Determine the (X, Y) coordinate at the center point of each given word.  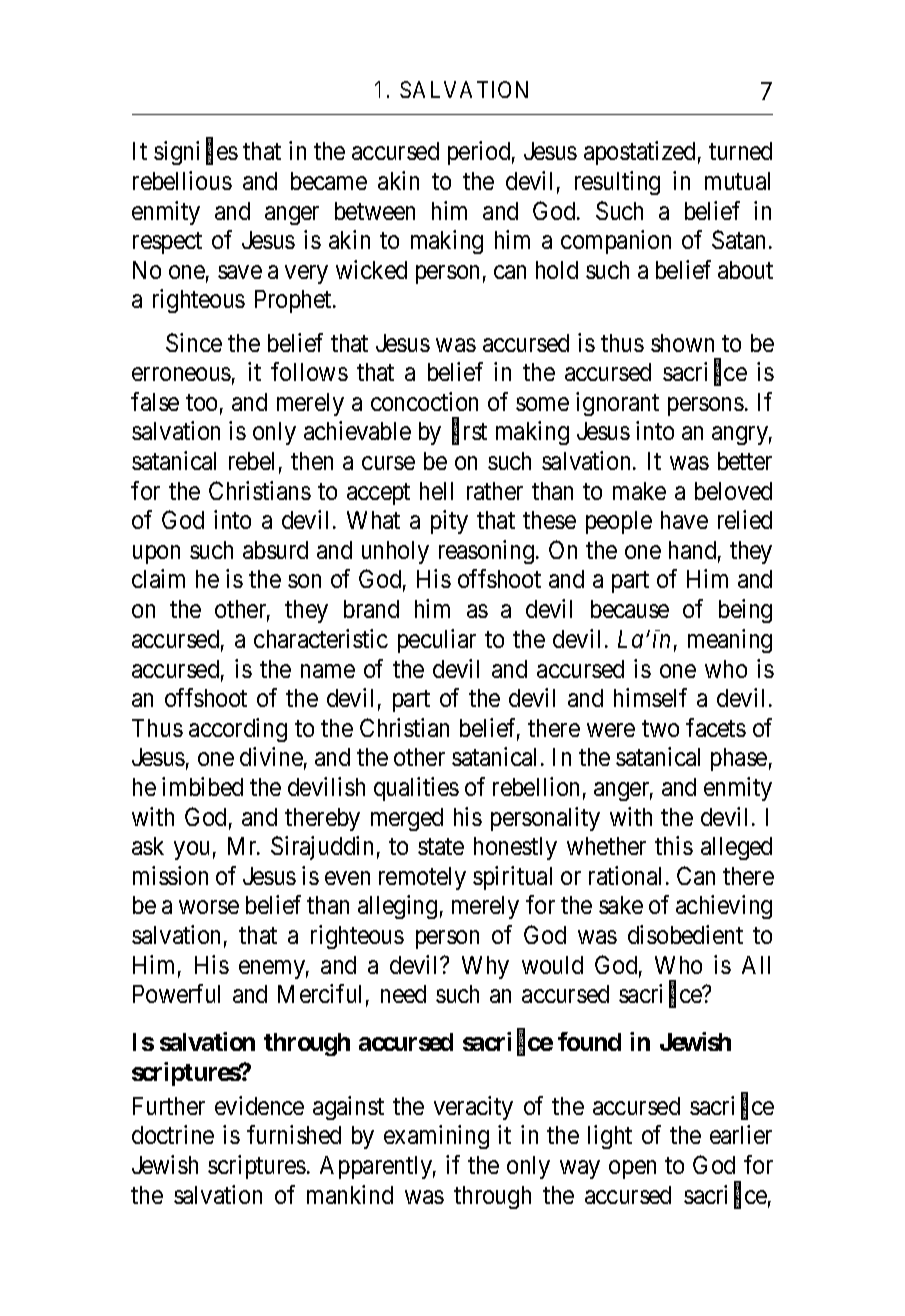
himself (650, 697)
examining (436, 1137)
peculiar (437, 641)
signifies (196, 153)
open (632, 1170)
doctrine (173, 1134)
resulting (617, 183)
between (375, 211)
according (238, 730)
